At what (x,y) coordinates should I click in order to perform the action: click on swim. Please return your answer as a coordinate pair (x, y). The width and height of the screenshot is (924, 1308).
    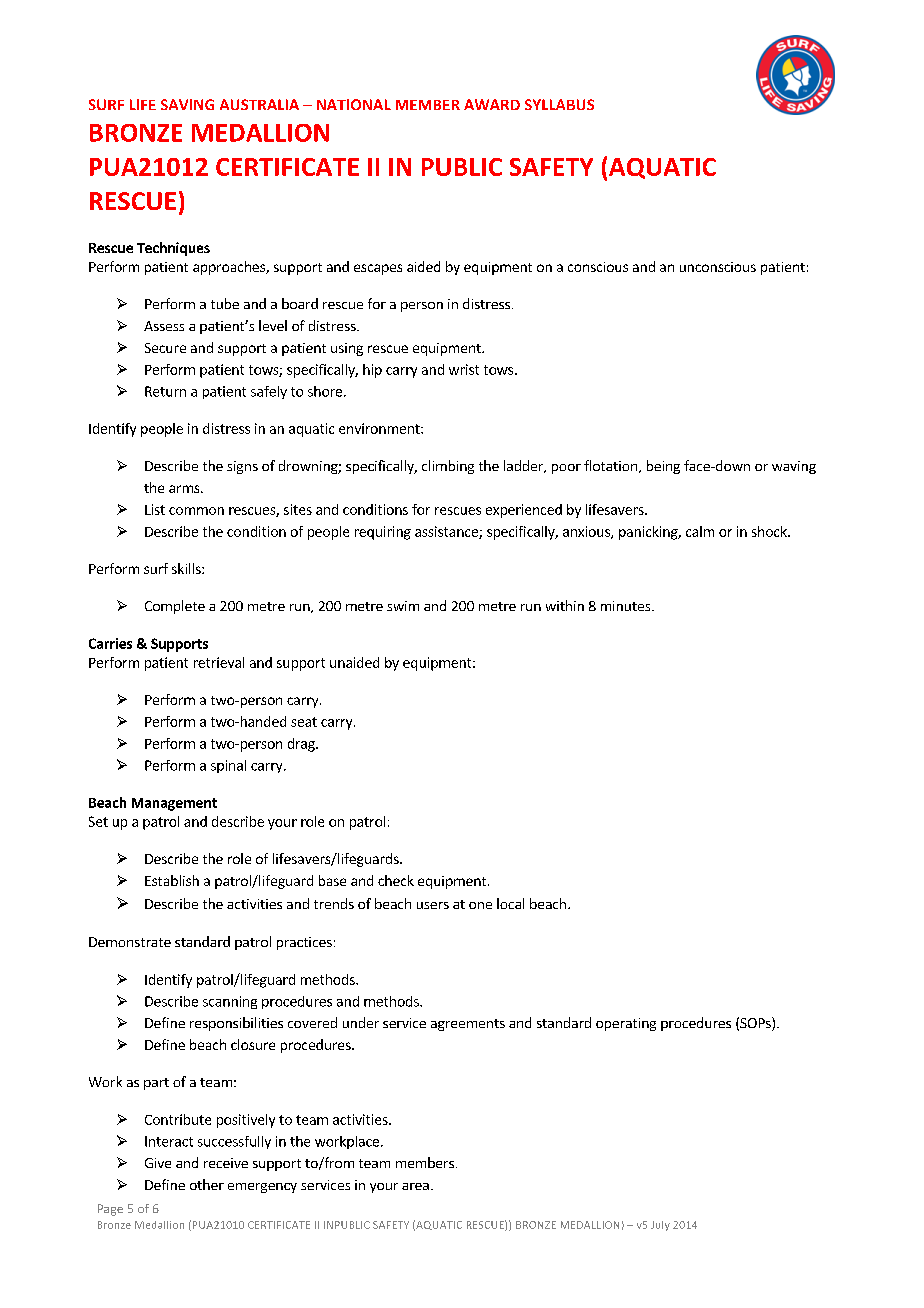
    Looking at the image, I should click on (403, 606).
